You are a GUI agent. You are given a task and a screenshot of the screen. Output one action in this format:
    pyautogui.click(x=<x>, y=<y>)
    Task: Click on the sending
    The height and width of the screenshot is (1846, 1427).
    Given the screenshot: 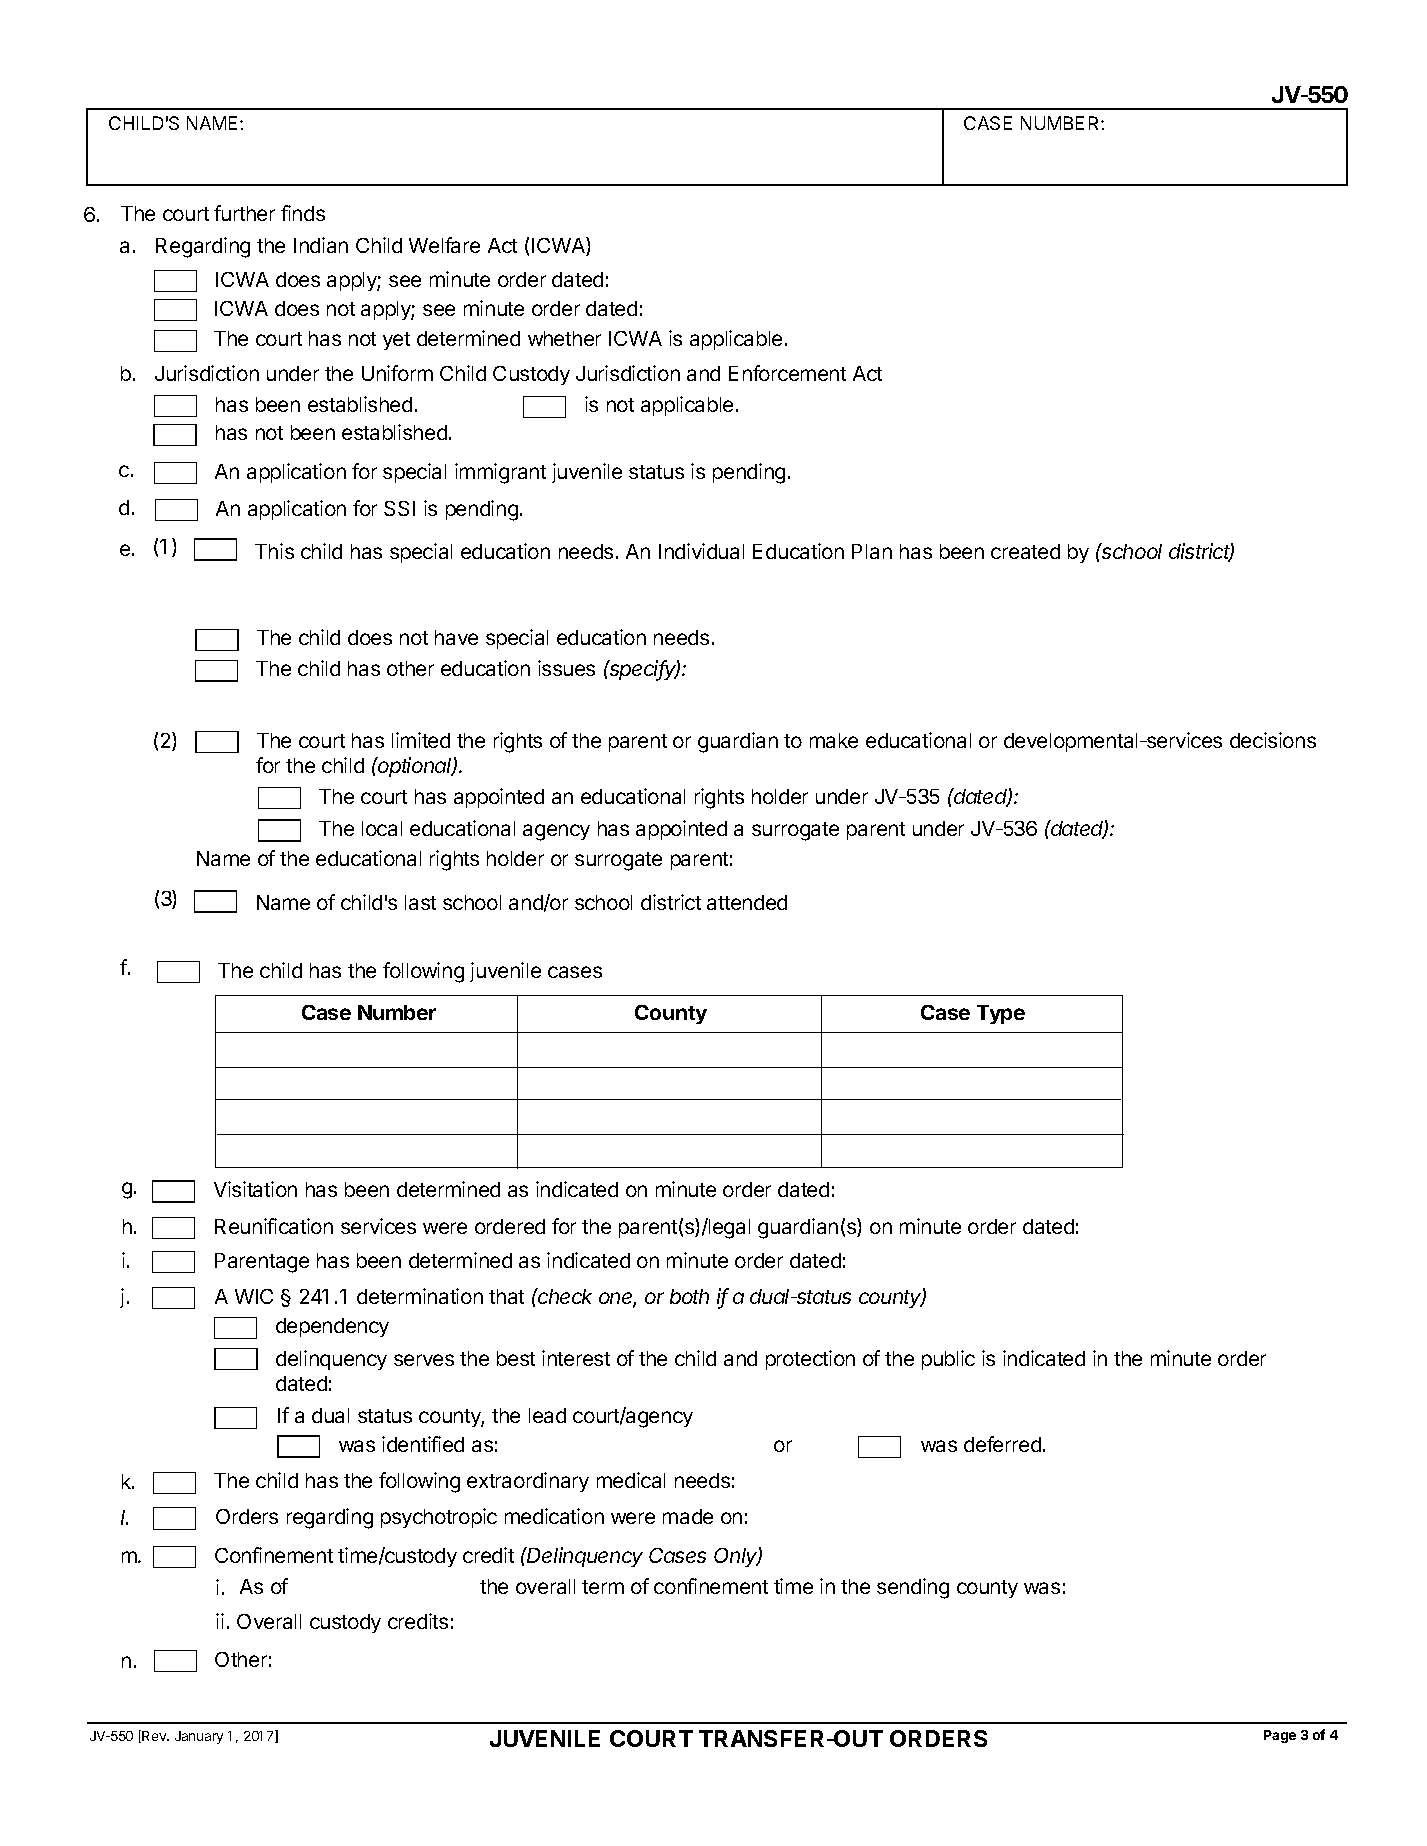 What is the action you would take?
    pyautogui.click(x=913, y=1588)
